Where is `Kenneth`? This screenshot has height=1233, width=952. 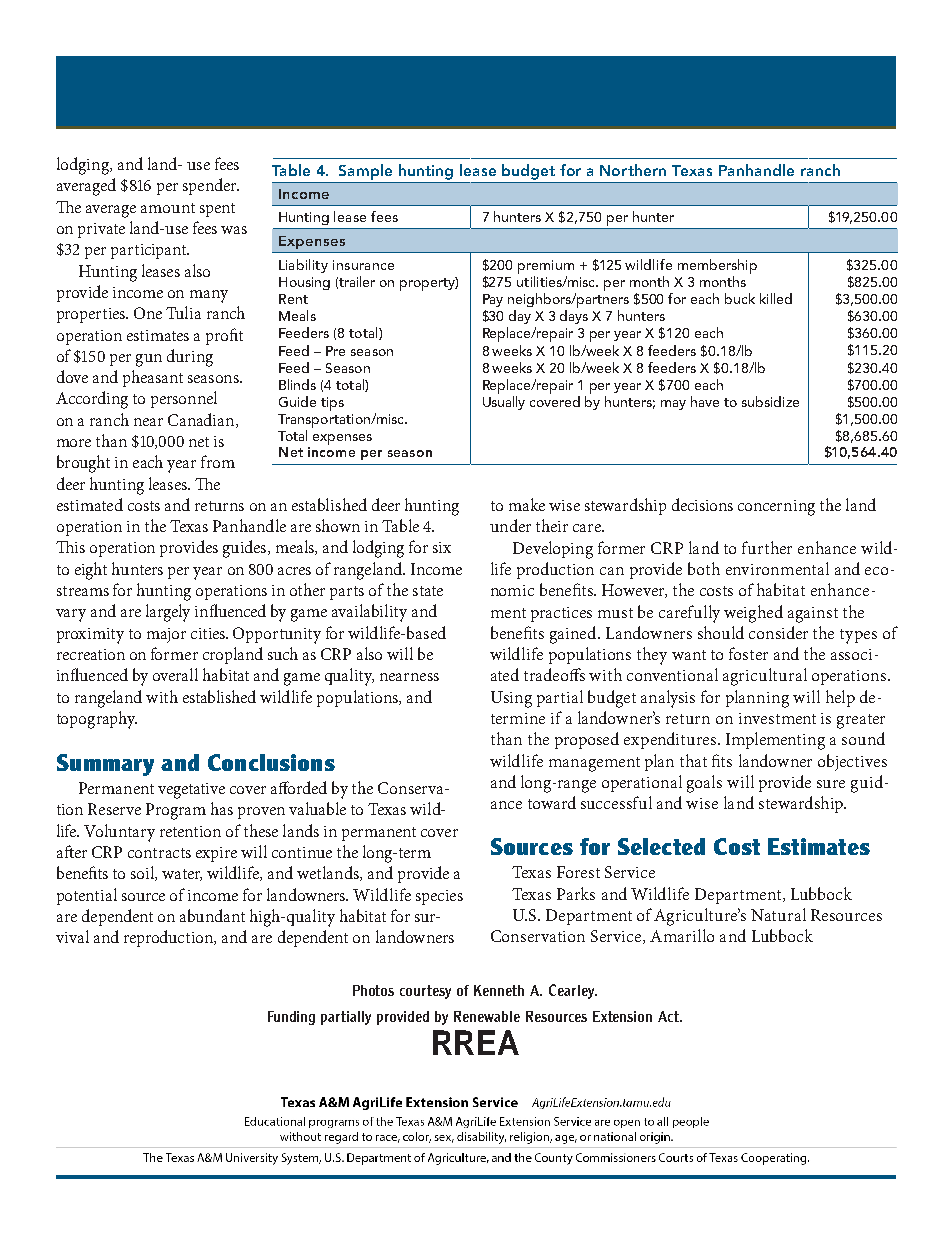
Kenneth is located at coordinates (499, 990).
